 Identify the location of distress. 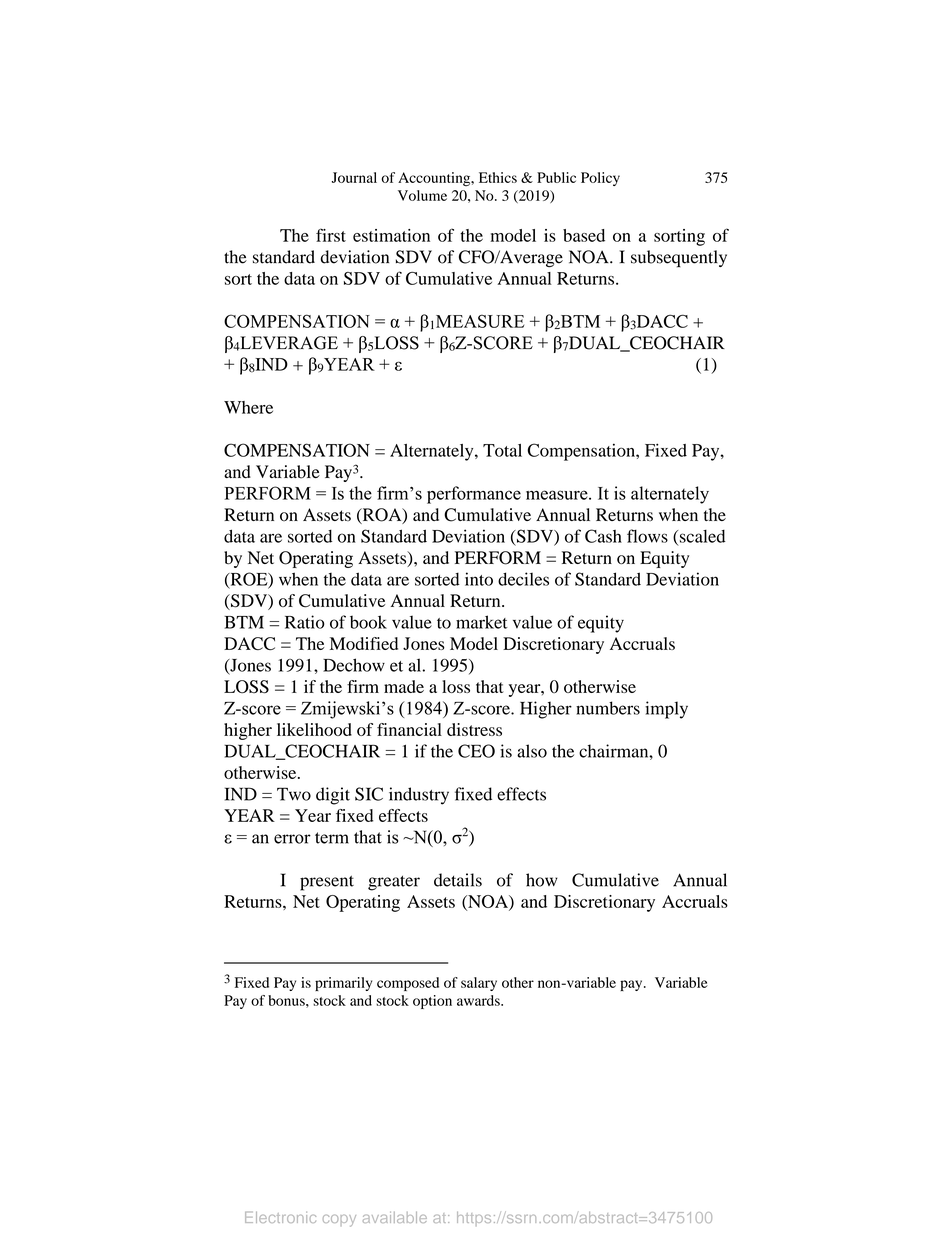
(474, 729).
